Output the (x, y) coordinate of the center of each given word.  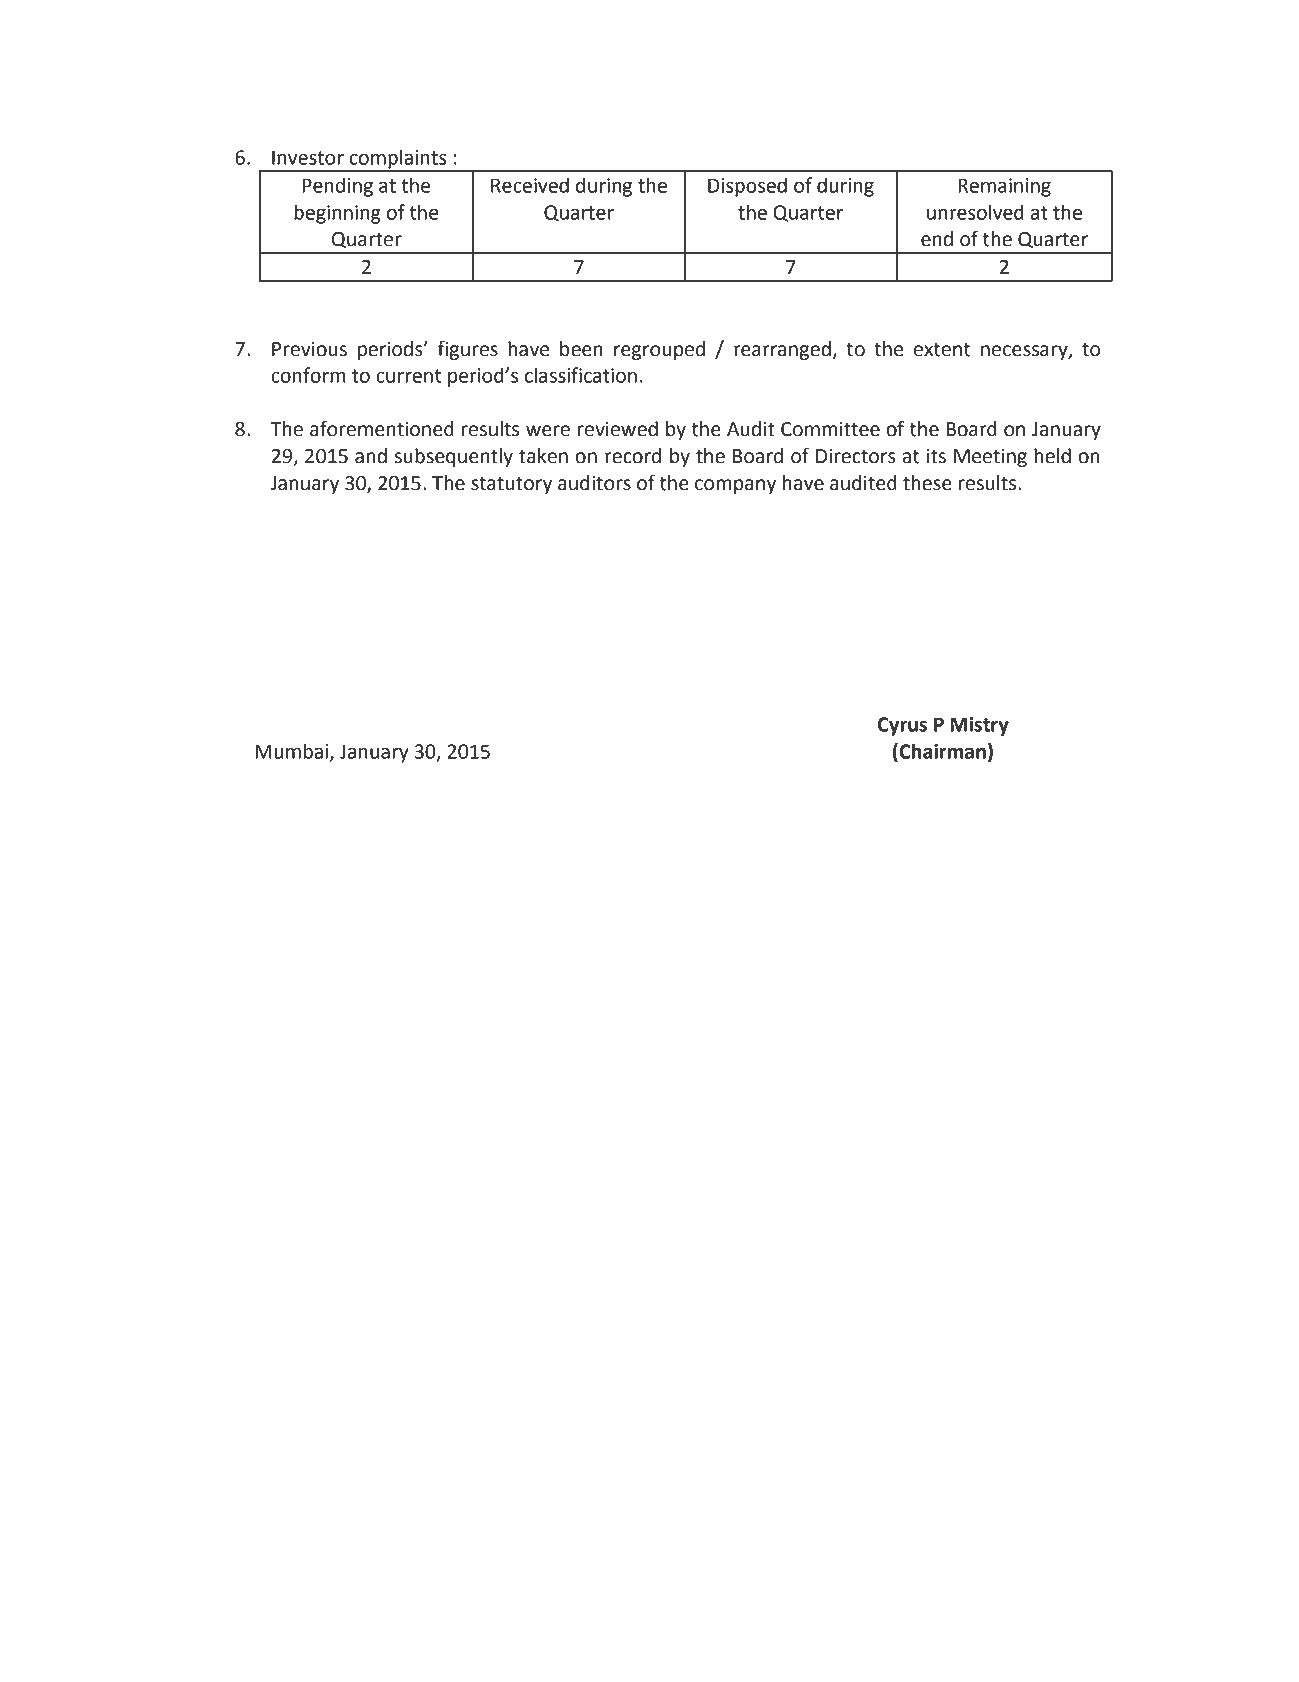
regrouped (659, 350)
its (936, 456)
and (371, 456)
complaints (398, 160)
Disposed (747, 187)
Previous (309, 349)
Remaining (1004, 187)
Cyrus (902, 726)
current (408, 376)
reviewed (618, 429)
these (927, 483)
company (735, 486)
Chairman (942, 751)
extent (942, 350)
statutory (511, 485)
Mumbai (293, 752)
